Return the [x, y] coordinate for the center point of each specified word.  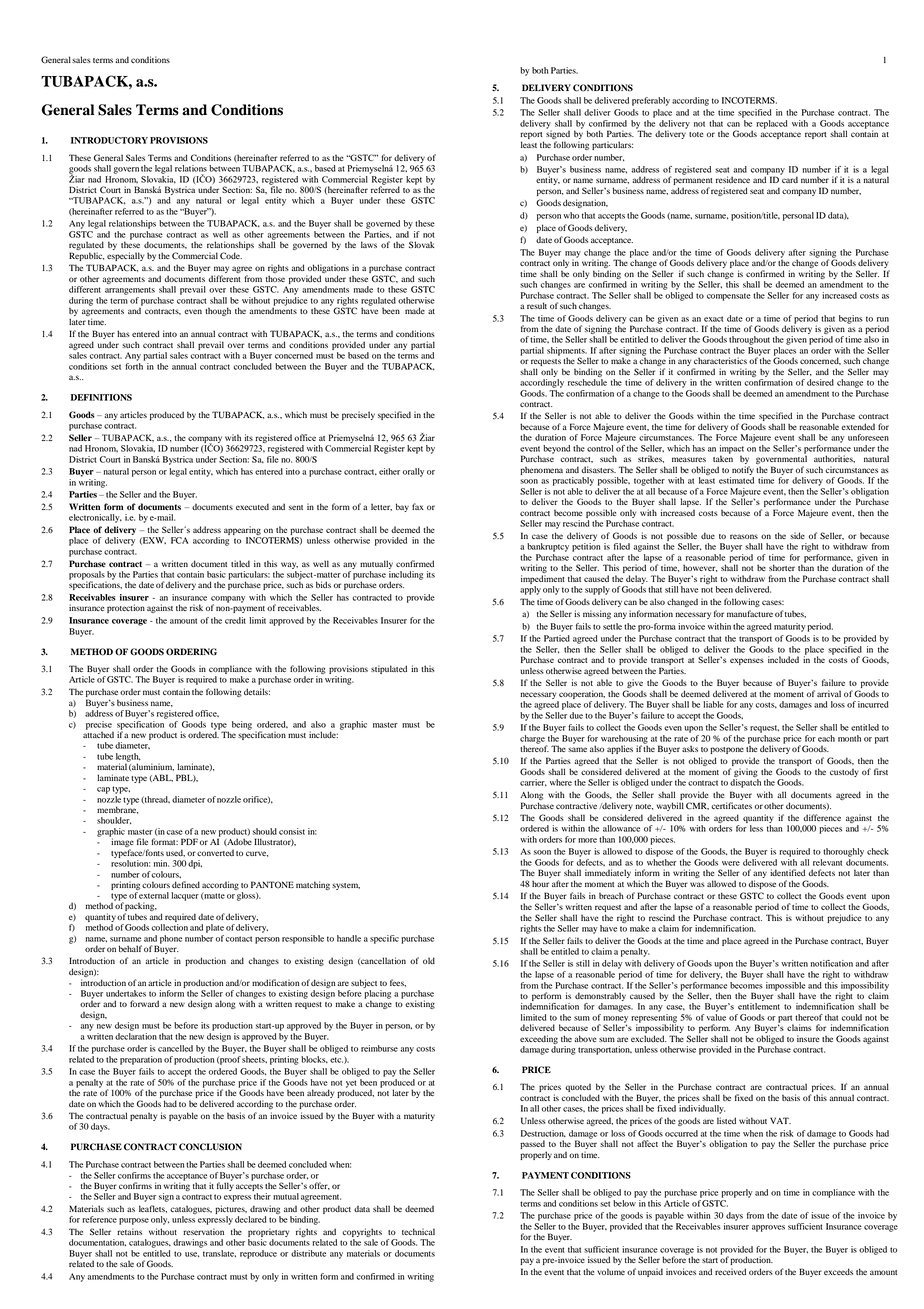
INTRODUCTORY [109, 140]
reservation [203, 1231]
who [571, 215]
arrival [829, 693]
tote [696, 134]
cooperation [582, 694]
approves [768, 1228]
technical [418, 1231]
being [242, 725]
